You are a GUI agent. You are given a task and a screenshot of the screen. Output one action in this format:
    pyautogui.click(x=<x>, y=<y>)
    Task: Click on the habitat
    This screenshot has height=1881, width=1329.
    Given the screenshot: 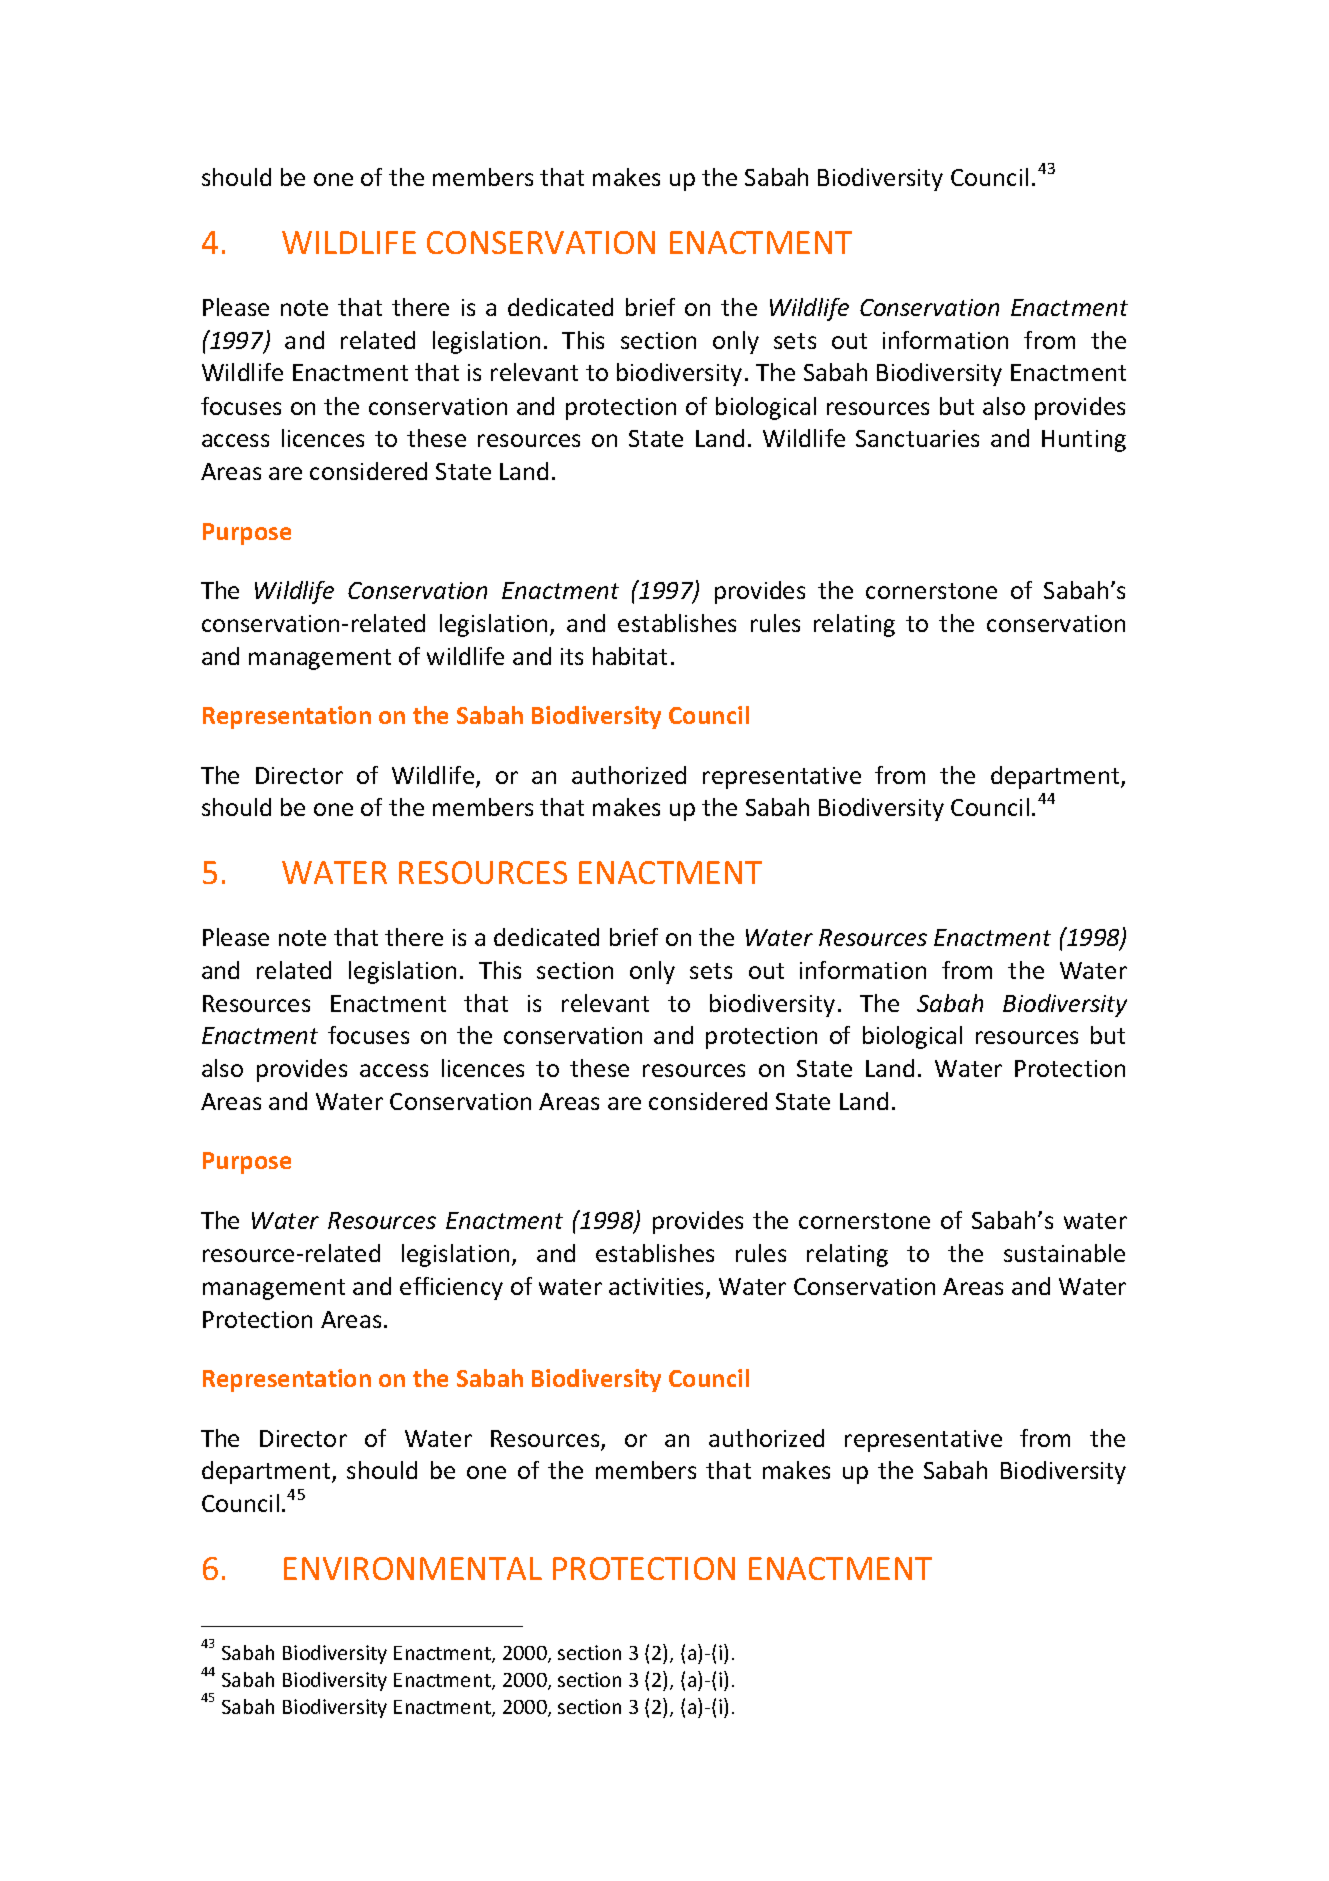 What is the action you would take?
    pyautogui.click(x=630, y=656)
